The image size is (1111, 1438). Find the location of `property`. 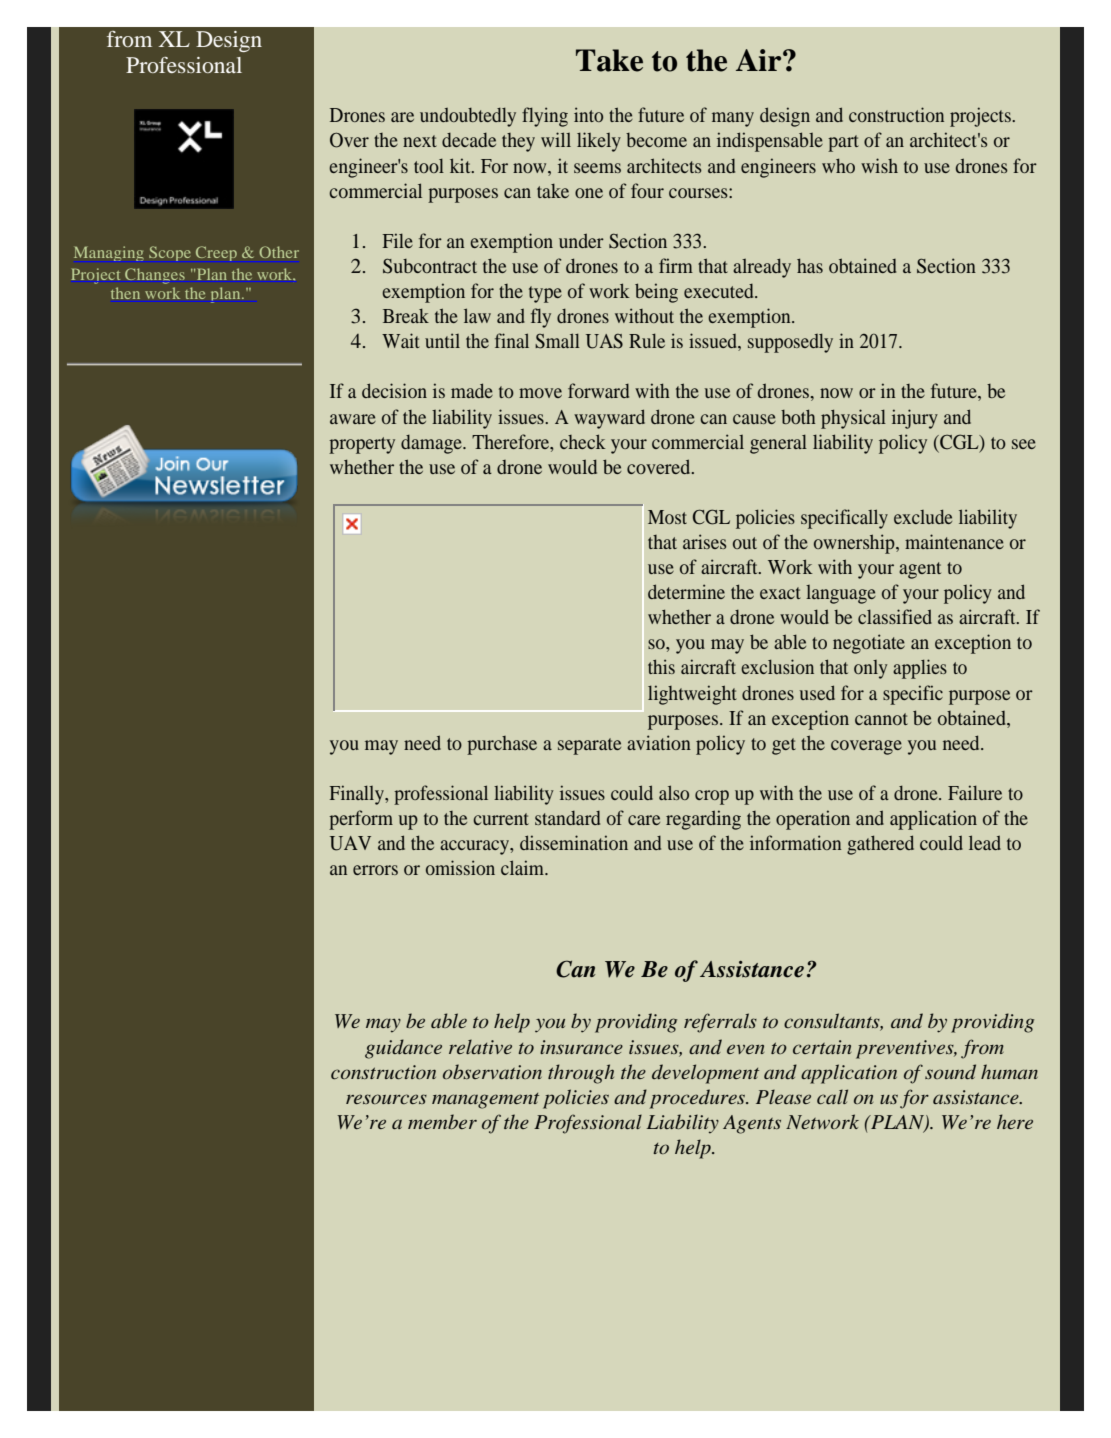

property is located at coordinates (362, 445).
